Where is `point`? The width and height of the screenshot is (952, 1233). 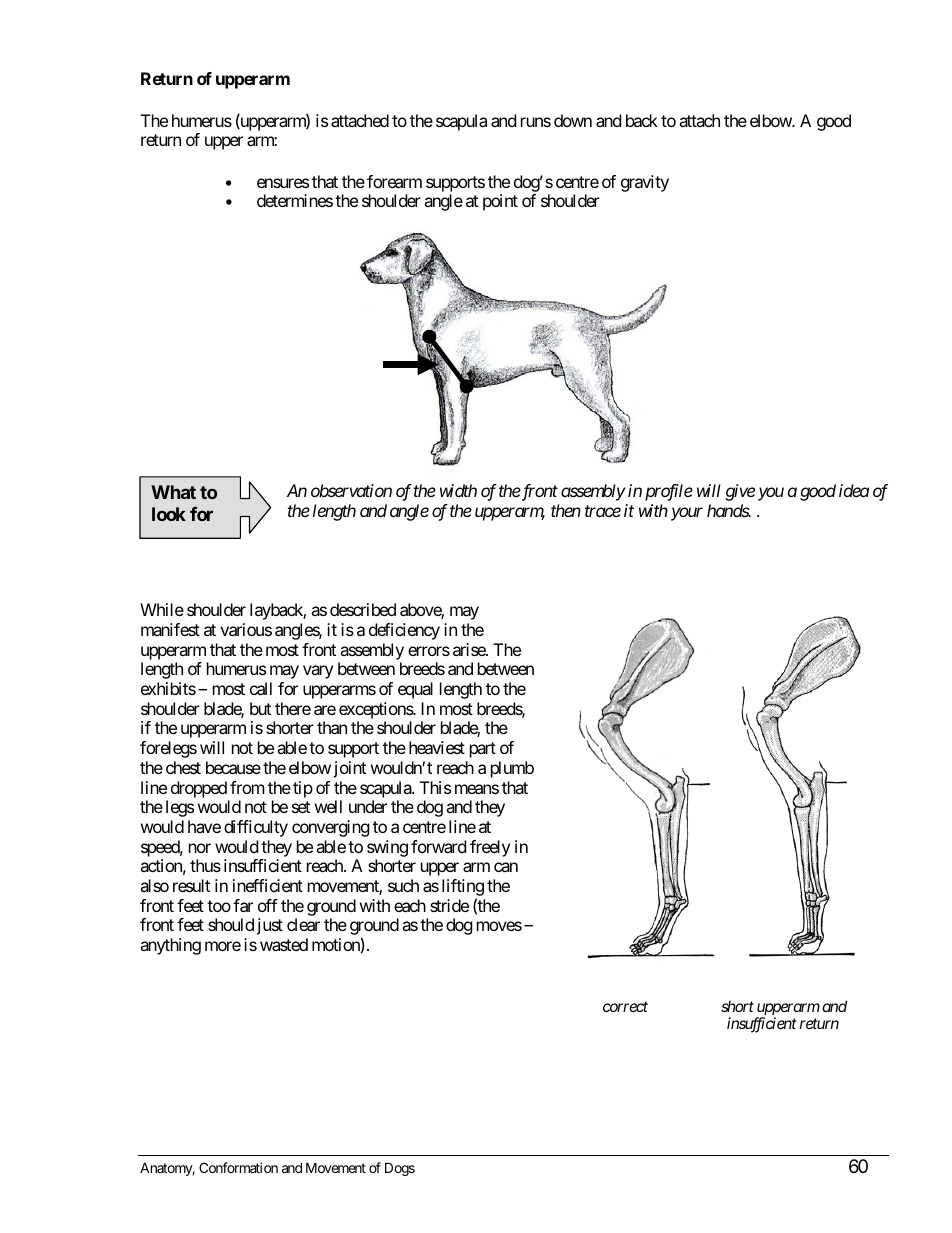
point is located at coordinates (500, 202).
